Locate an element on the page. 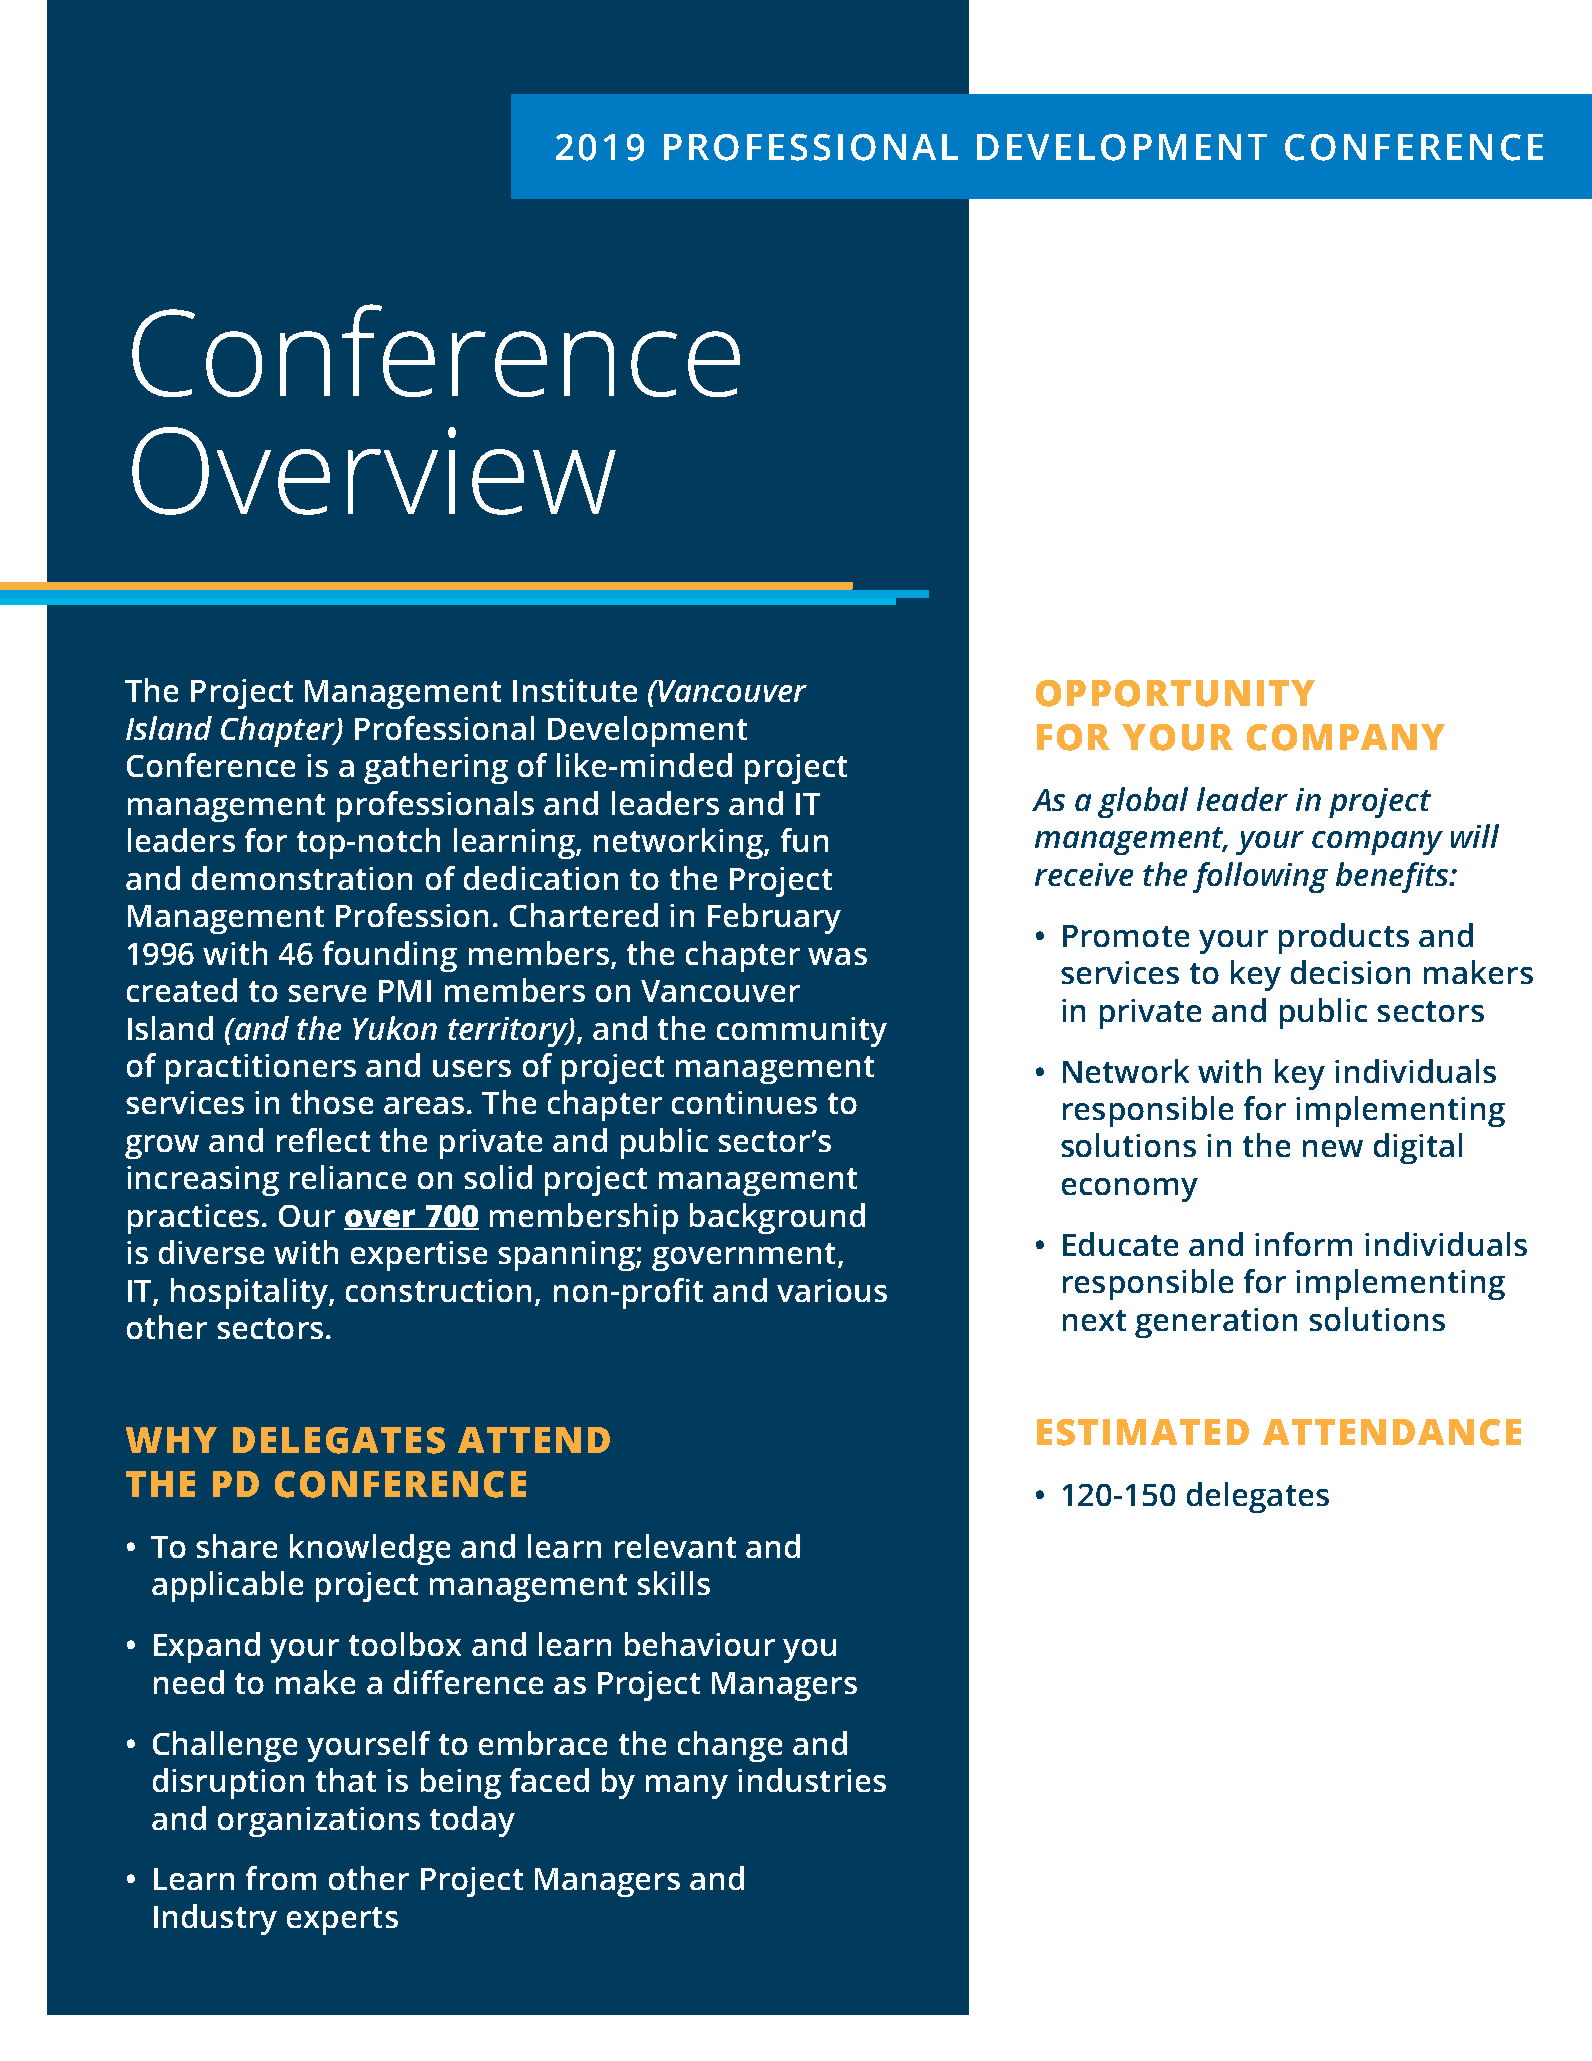 This image has height=2061, width=1592. OPPORTUNITY is located at coordinates (1175, 693).
